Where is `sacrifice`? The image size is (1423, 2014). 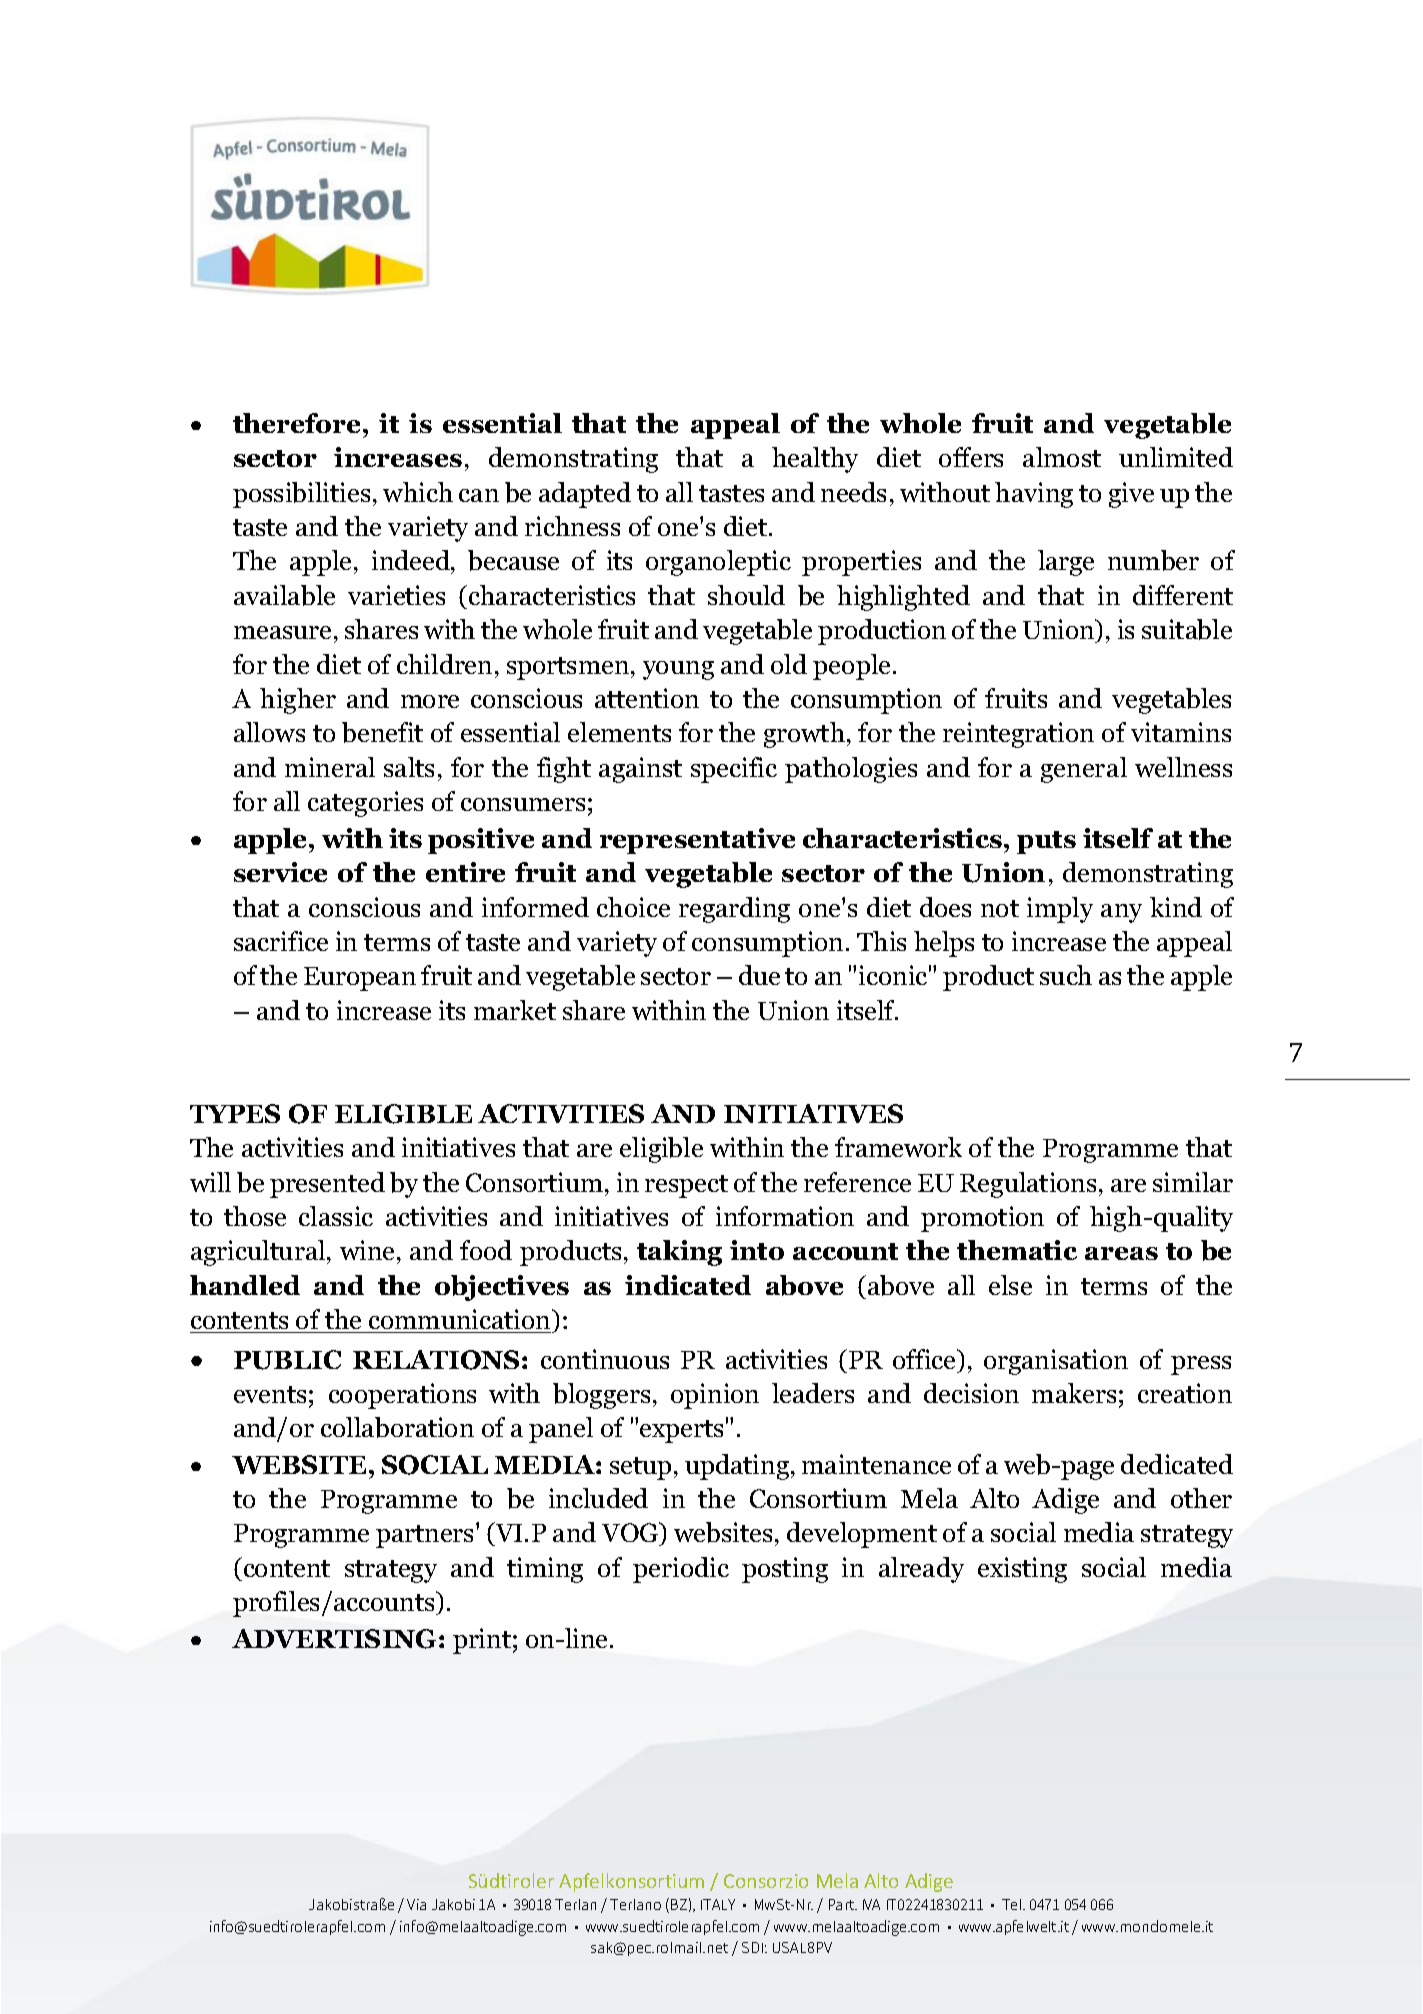 sacrifice is located at coordinates (281, 941).
